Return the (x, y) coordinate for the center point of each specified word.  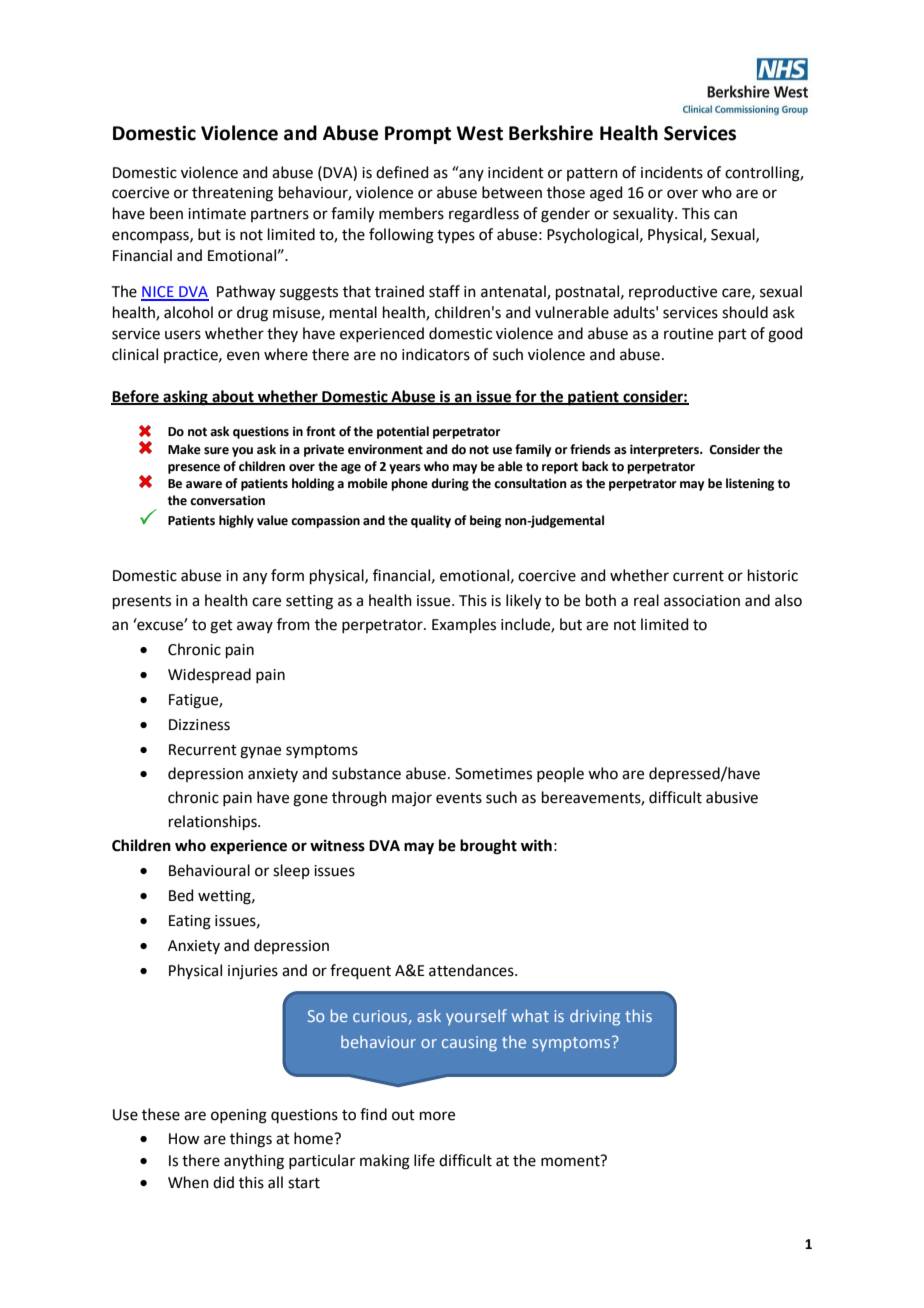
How (184, 1139)
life (424, 1160)
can (725, 215)
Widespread (209, 675)
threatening (232, 194)
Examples (464, 625)
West (479, 133)
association (702, 601)
